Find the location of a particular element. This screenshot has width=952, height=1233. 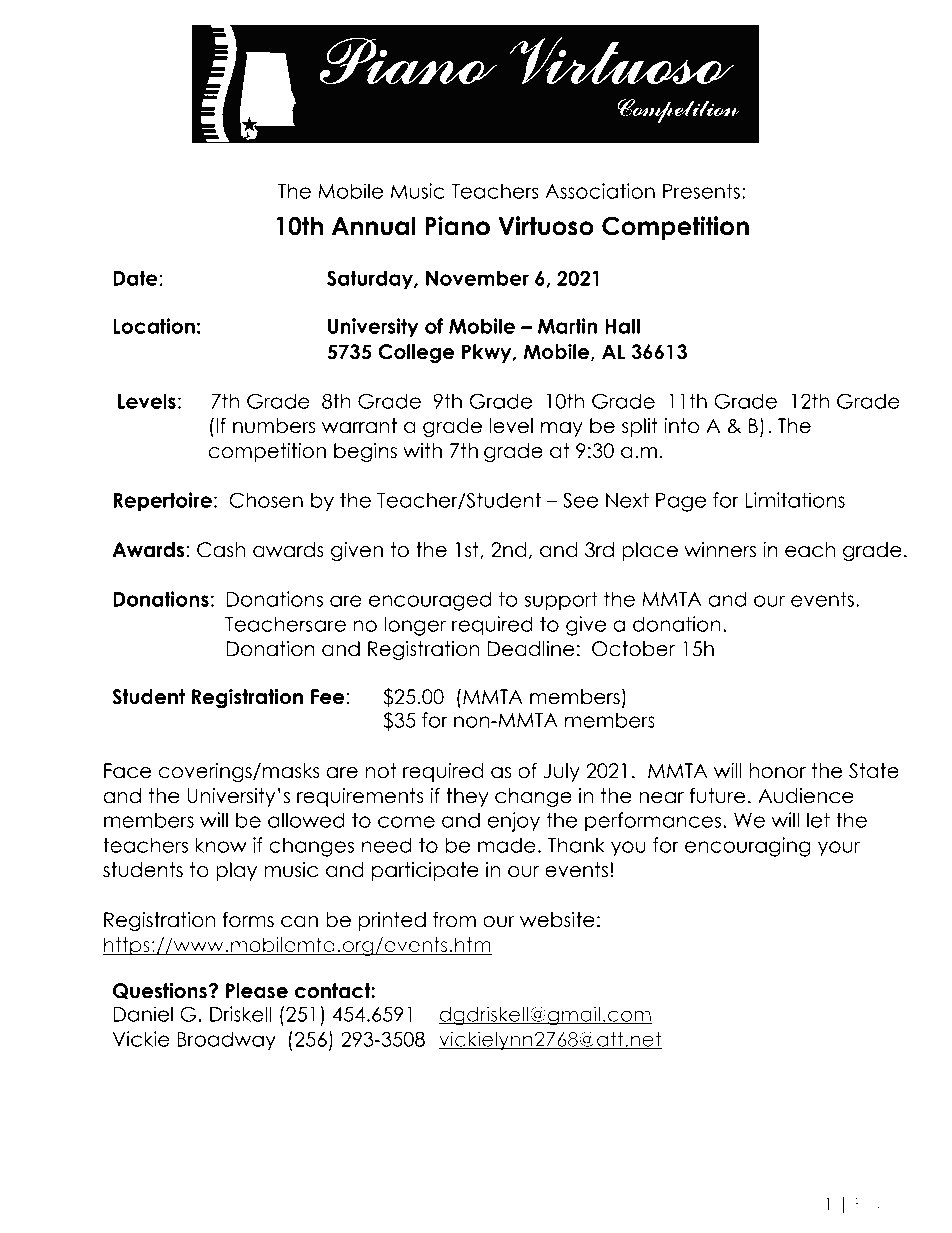

Broadway is located at coordinates (226, 1041).
